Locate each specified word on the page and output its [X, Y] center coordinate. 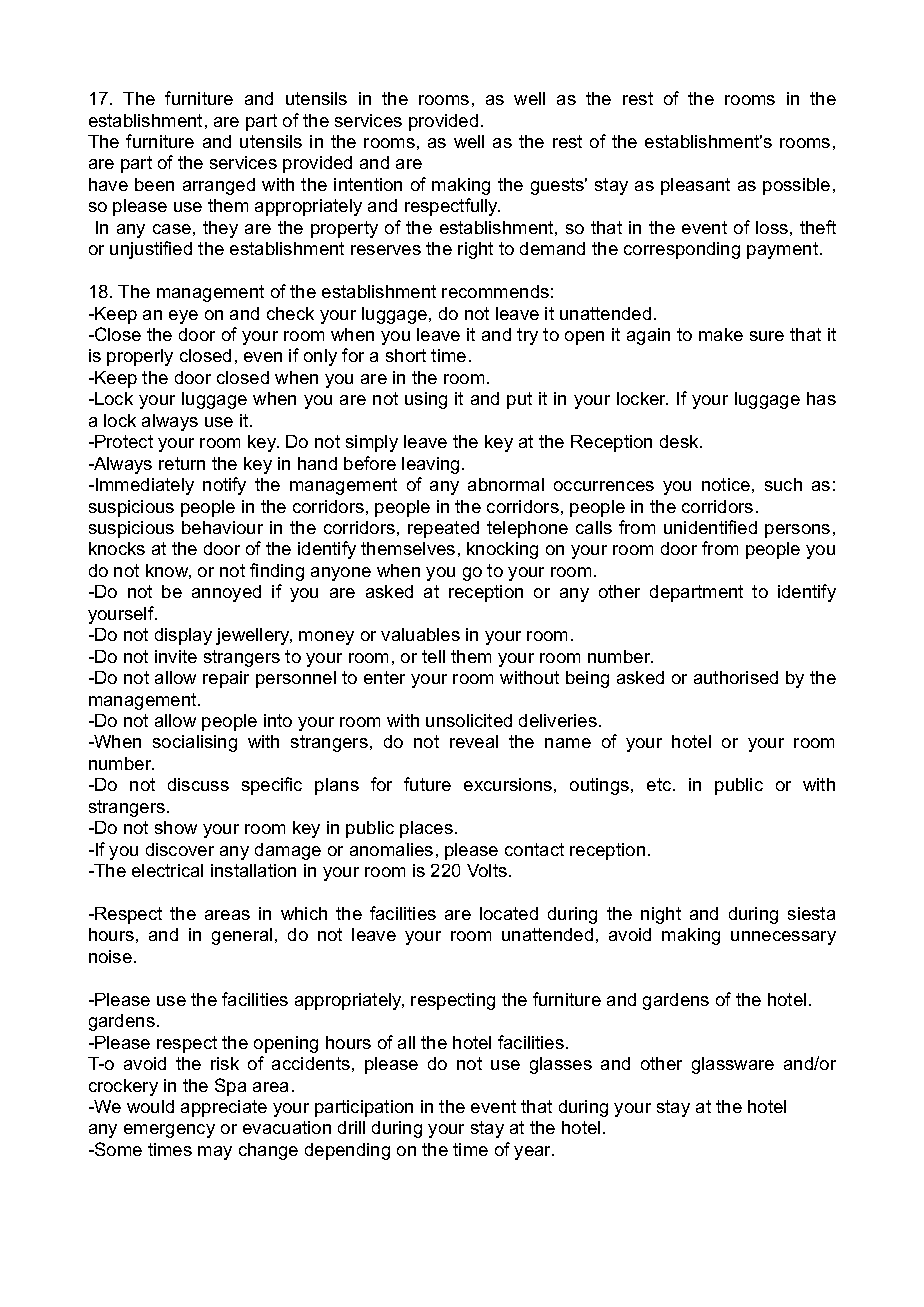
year [534, 1153]
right [475, 250]
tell [433, 656]
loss [772, 227]
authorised [736, 677]
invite [176, 656]
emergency [169, 1131]
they [220, 229]
